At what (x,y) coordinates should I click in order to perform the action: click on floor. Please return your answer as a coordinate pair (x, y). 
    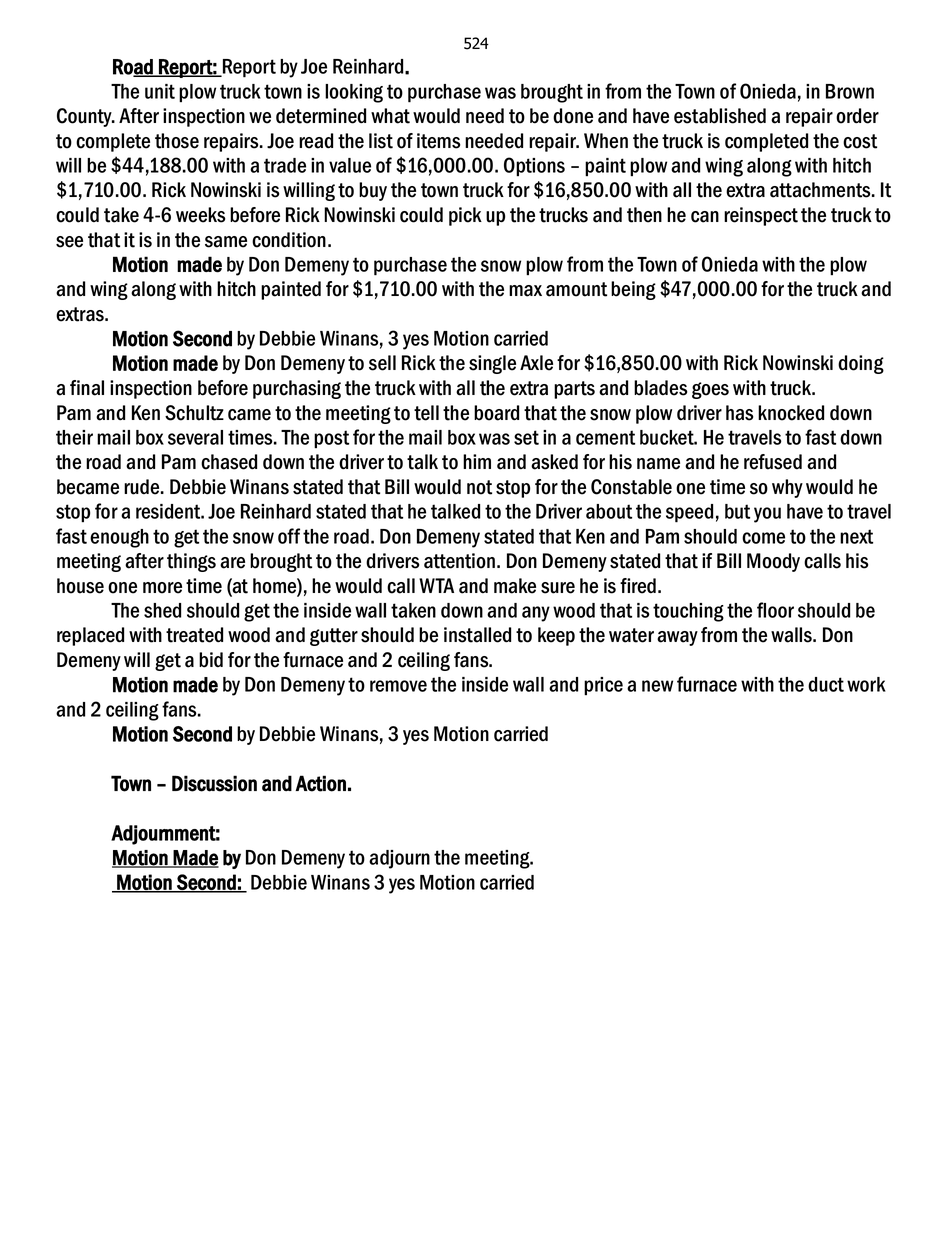
    Looking at the image, I should click on (775, 610).
